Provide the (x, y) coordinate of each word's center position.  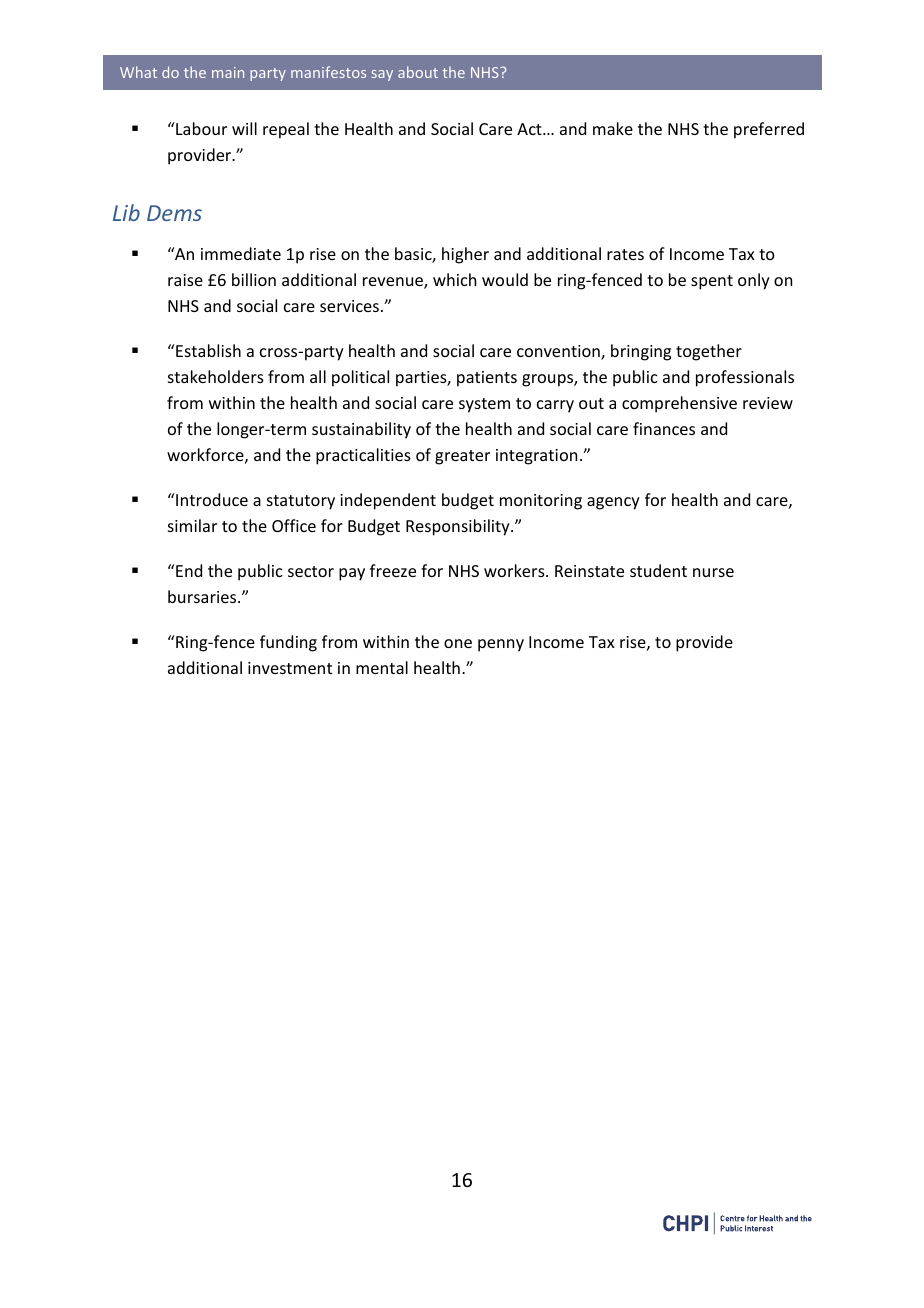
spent (712, 282)
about (418, 72)
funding (288, 643)
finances (664, 428)
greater (462, 457)
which (454, 279)
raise (185, 280)
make (613, 128)
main (228, 72)
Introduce (211, 499)
